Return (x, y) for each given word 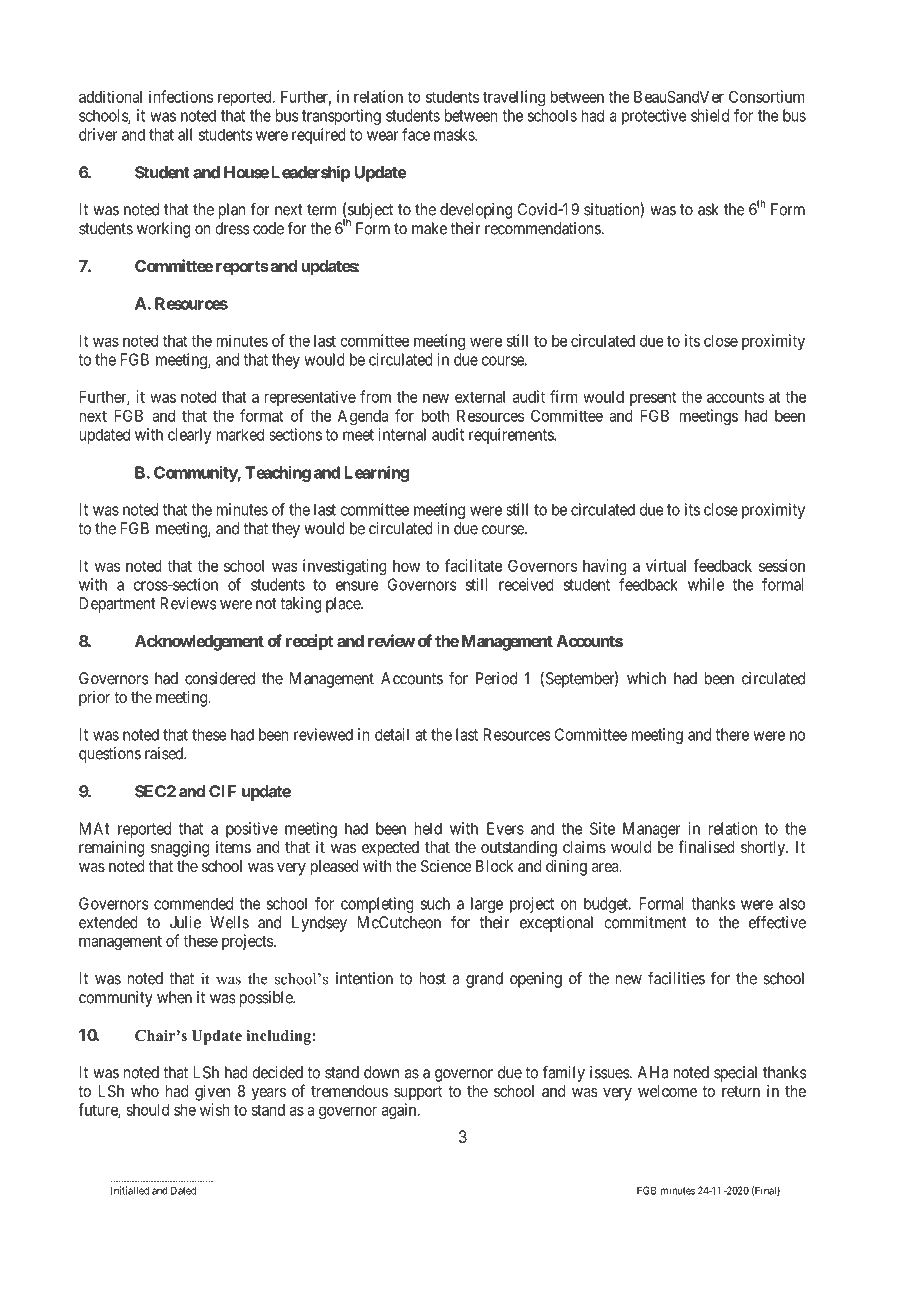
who (145, 1091)
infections (181, 96)
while (706, 584)
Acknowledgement (199, 643)
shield (710, 115)
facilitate (473, 565)
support (418, 1093)
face (416, 134)
